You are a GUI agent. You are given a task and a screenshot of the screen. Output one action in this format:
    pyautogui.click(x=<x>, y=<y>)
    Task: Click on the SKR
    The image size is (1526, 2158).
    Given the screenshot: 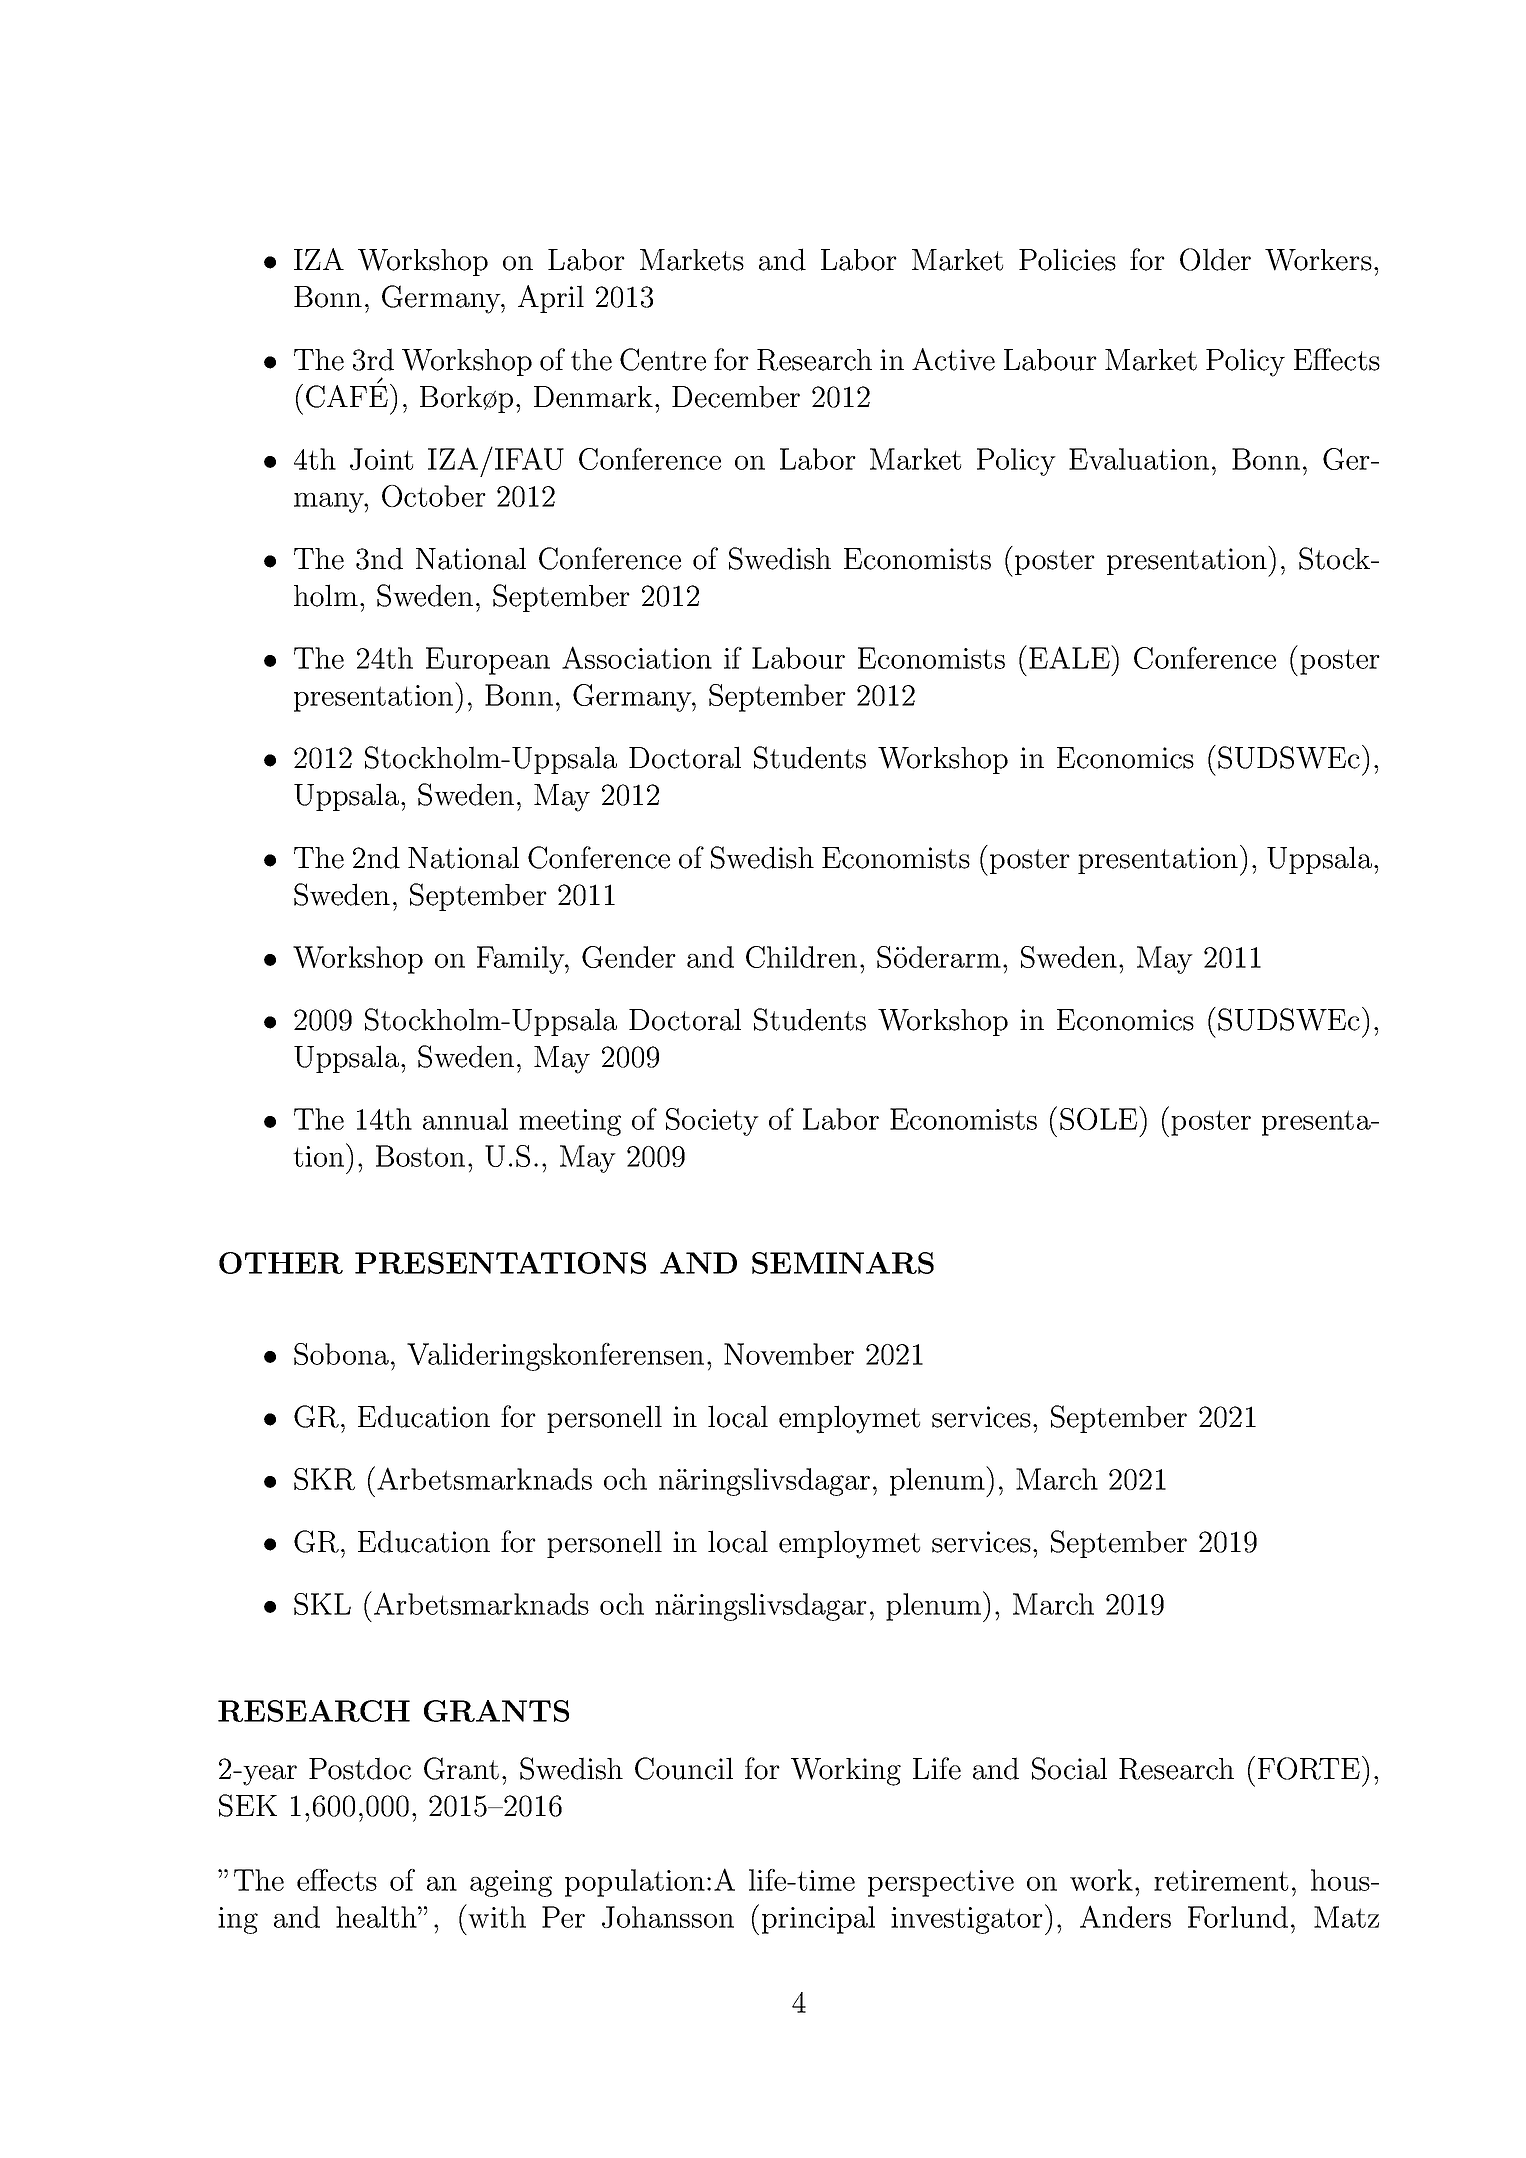 What is the action you would take?
    pyautogui.click(x=324, y=1479)
